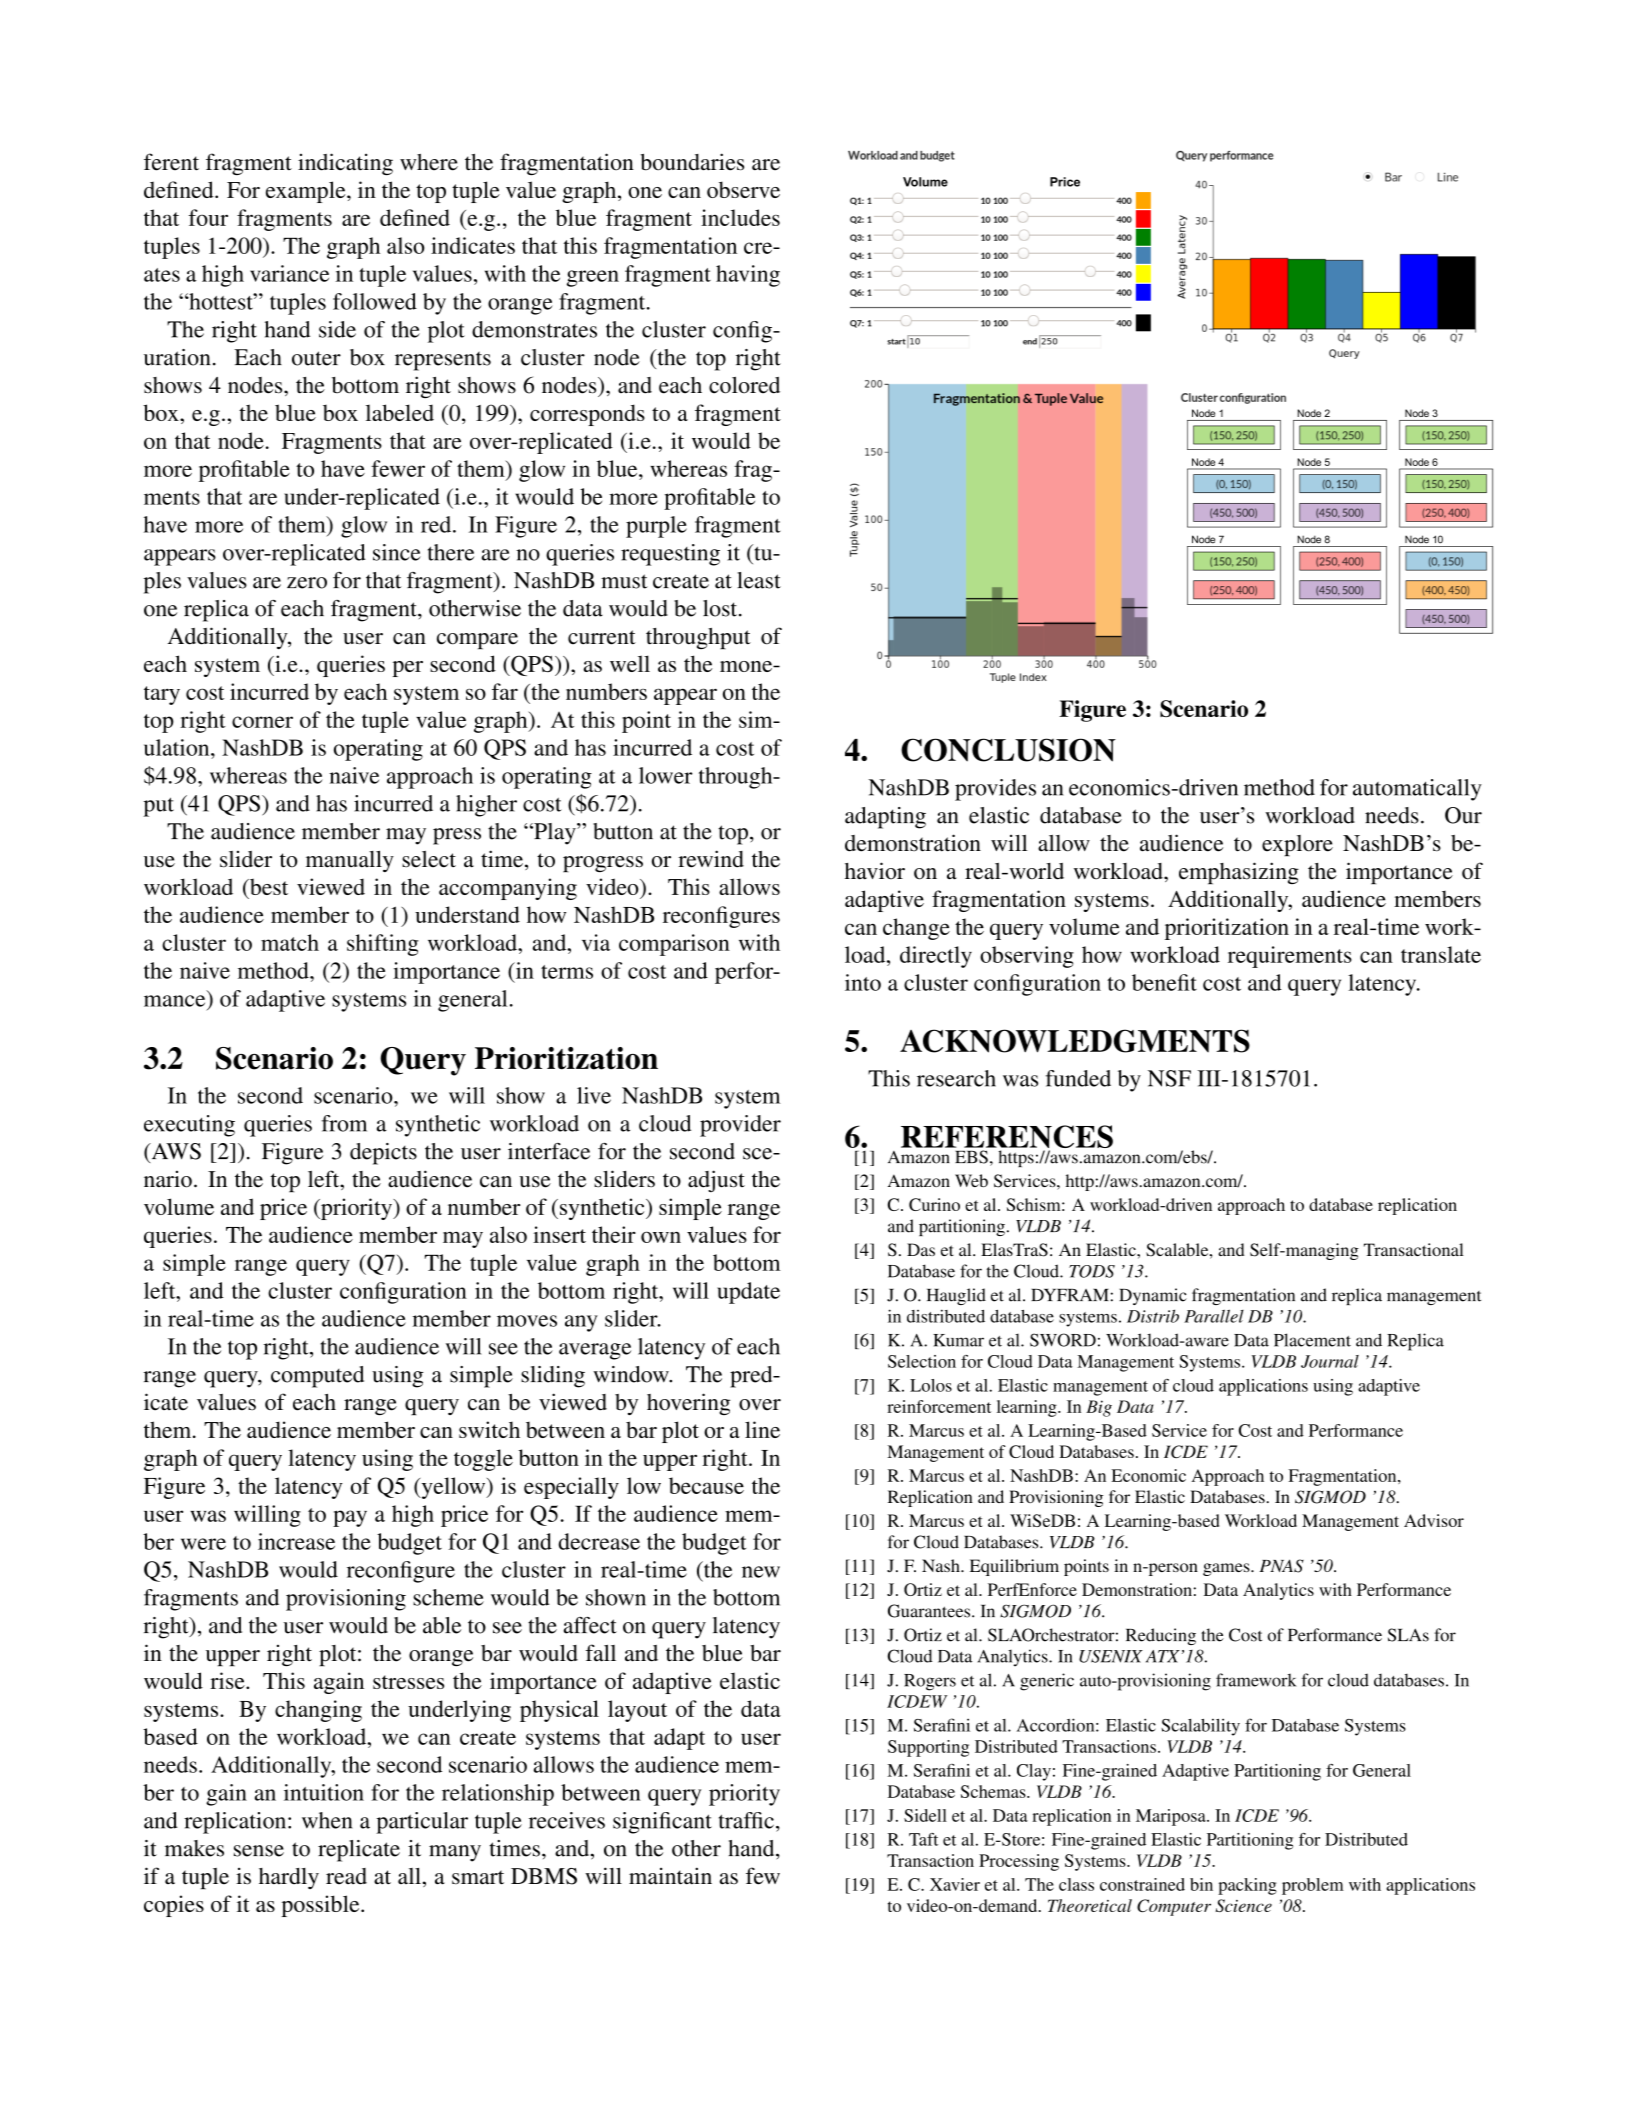  I want to click on line, so click(762, 1429).
